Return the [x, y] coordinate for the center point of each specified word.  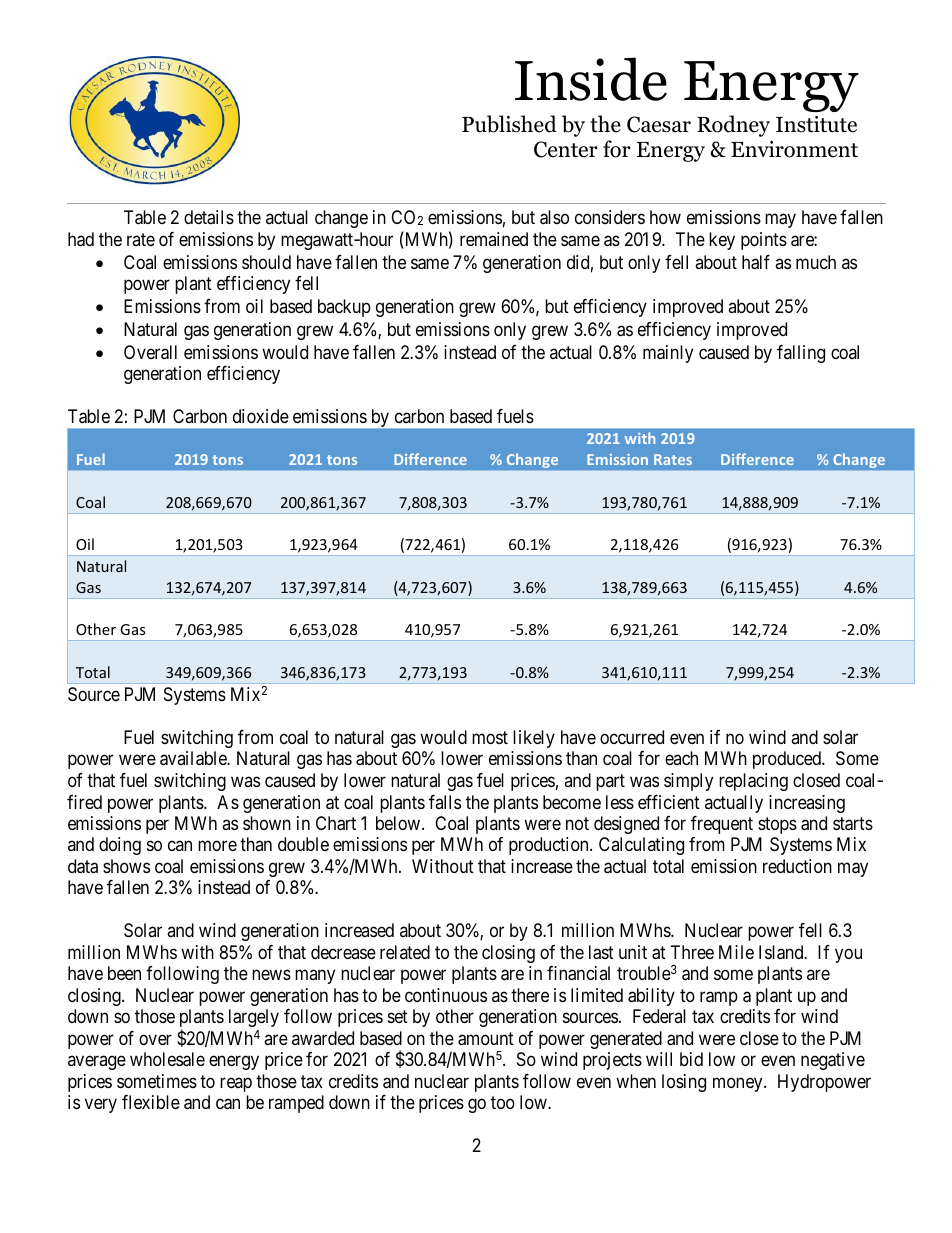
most [490, 737]
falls [445, 802]
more [217, 846]
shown [267, 823]
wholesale [167, 1059]
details [209, 217]
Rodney [733, 126]
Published [509, 124]
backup [344, 308]
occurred [632, 737]
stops [777, 825]
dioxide [261, 416]
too [503, 1102]
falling [801, 354]
